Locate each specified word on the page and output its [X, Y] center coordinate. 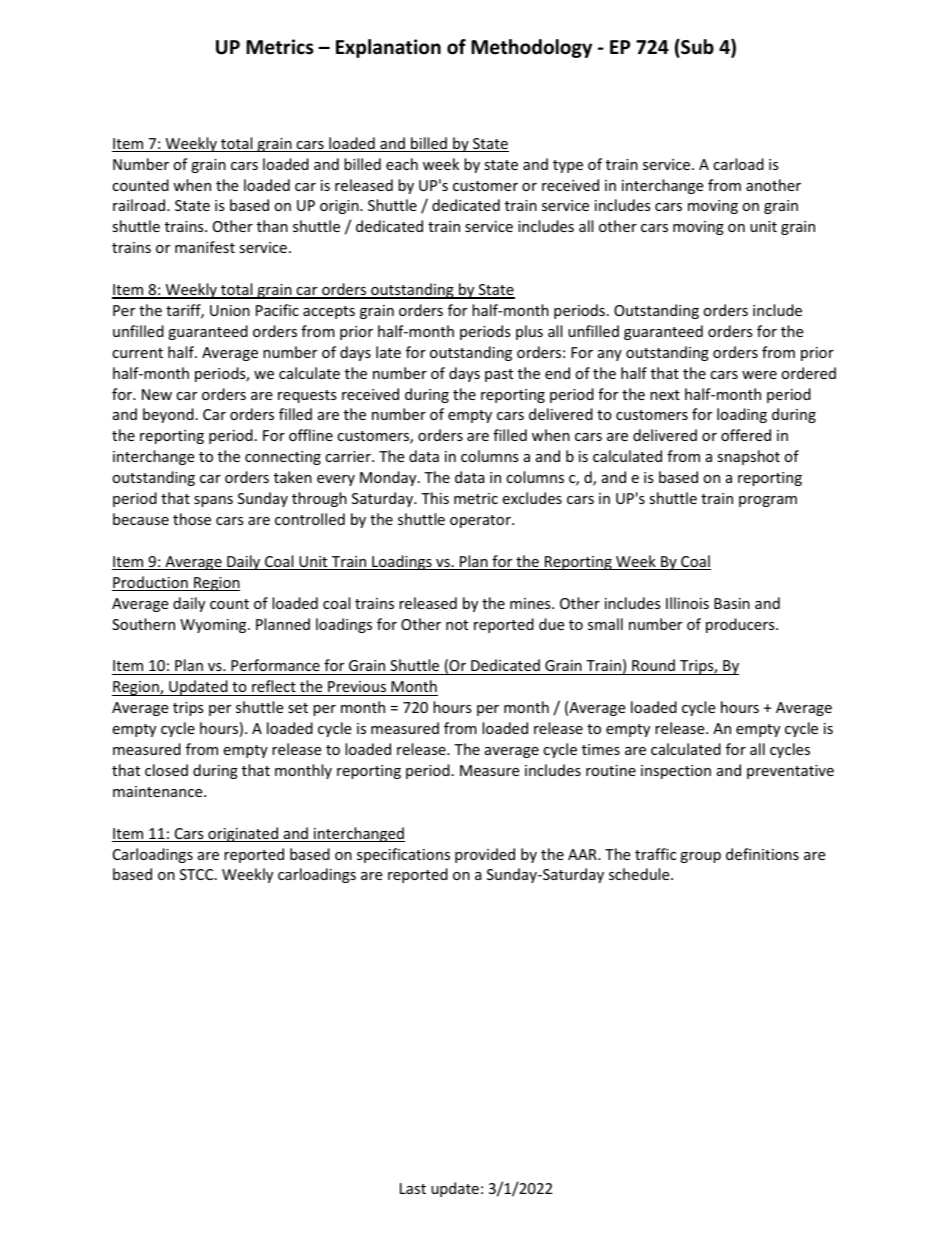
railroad [140, 205]
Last [413, 1188]
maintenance [159, 791]
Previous [357, 686]
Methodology [531, 48]
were [759, 375]
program [768, 501]
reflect [274, 686]
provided [485, 855]
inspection [676, 772]
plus [529, 332]
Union [230, 310]
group [700, 857]
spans [213, 501]
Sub [696, 48]
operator [481, 521]
